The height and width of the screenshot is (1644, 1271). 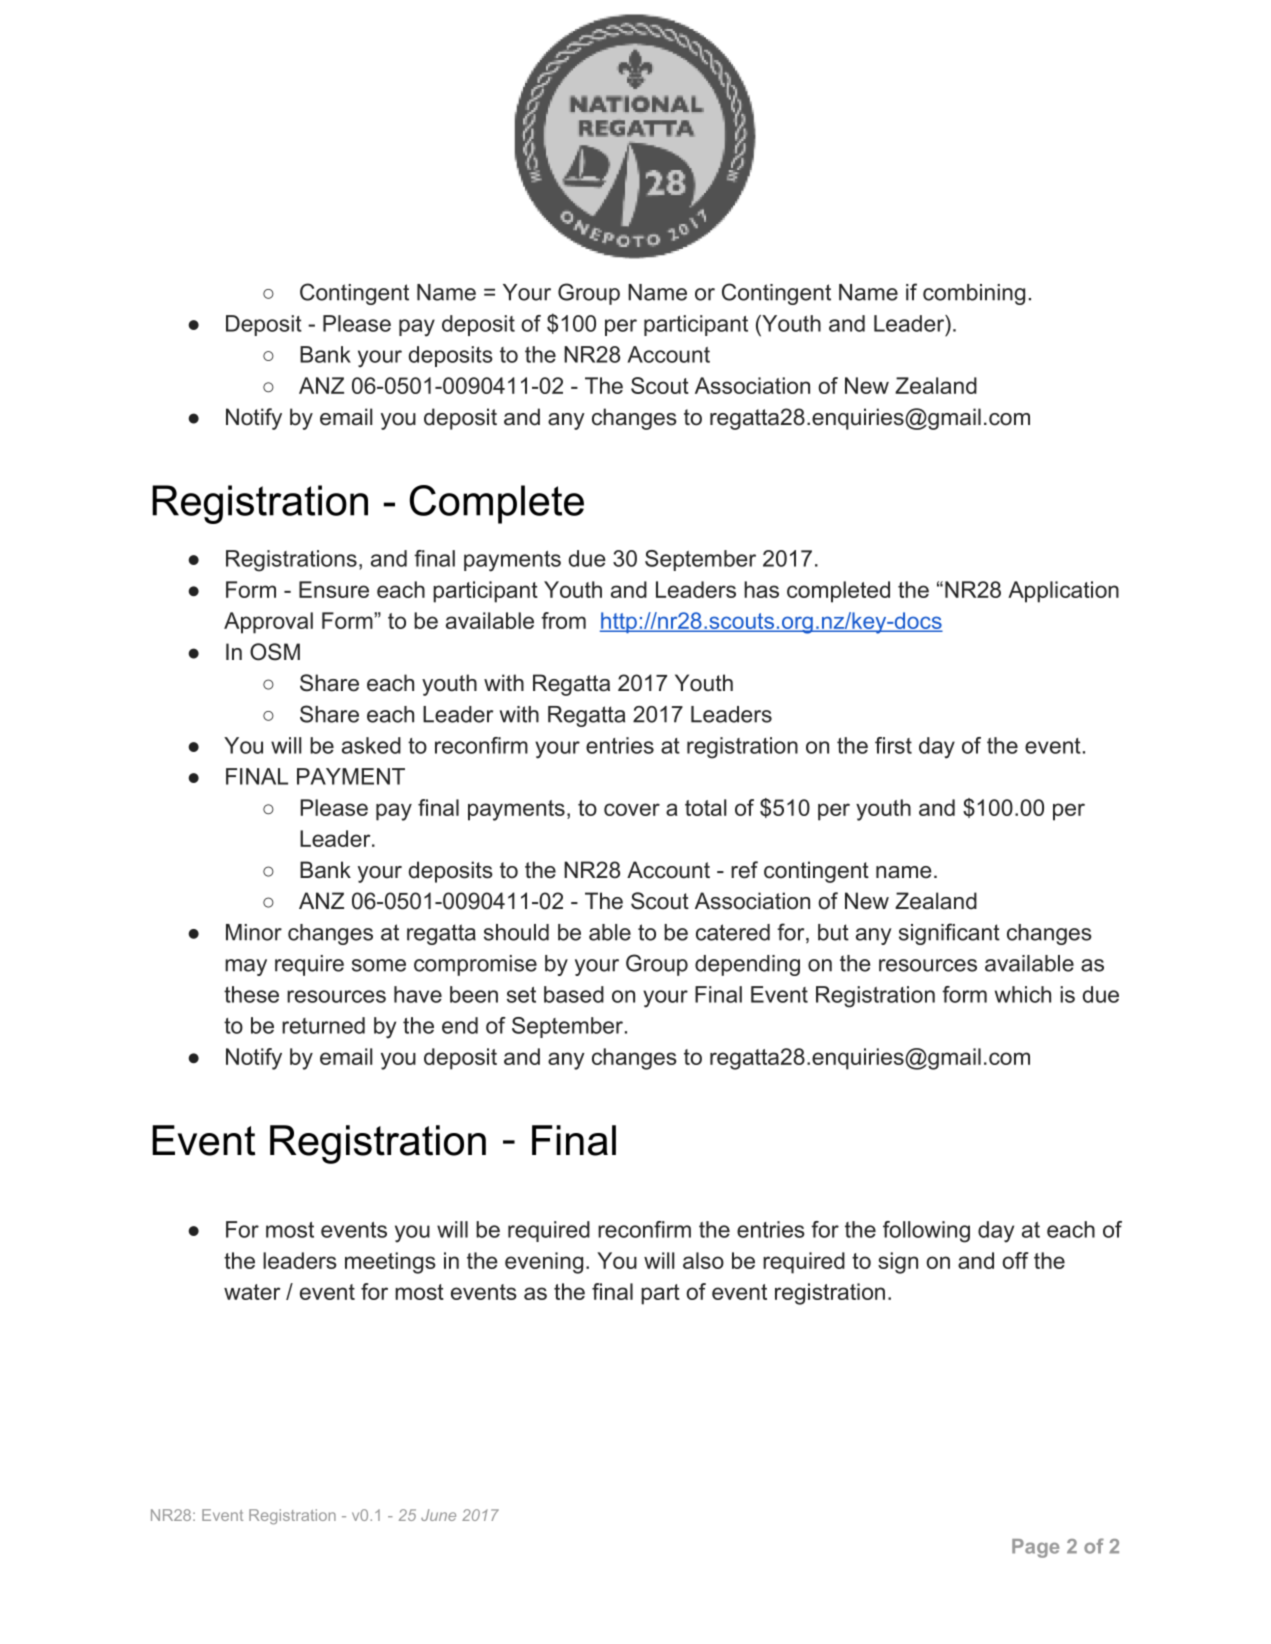 I want to click on Application, so click(x=1063, y=592).
